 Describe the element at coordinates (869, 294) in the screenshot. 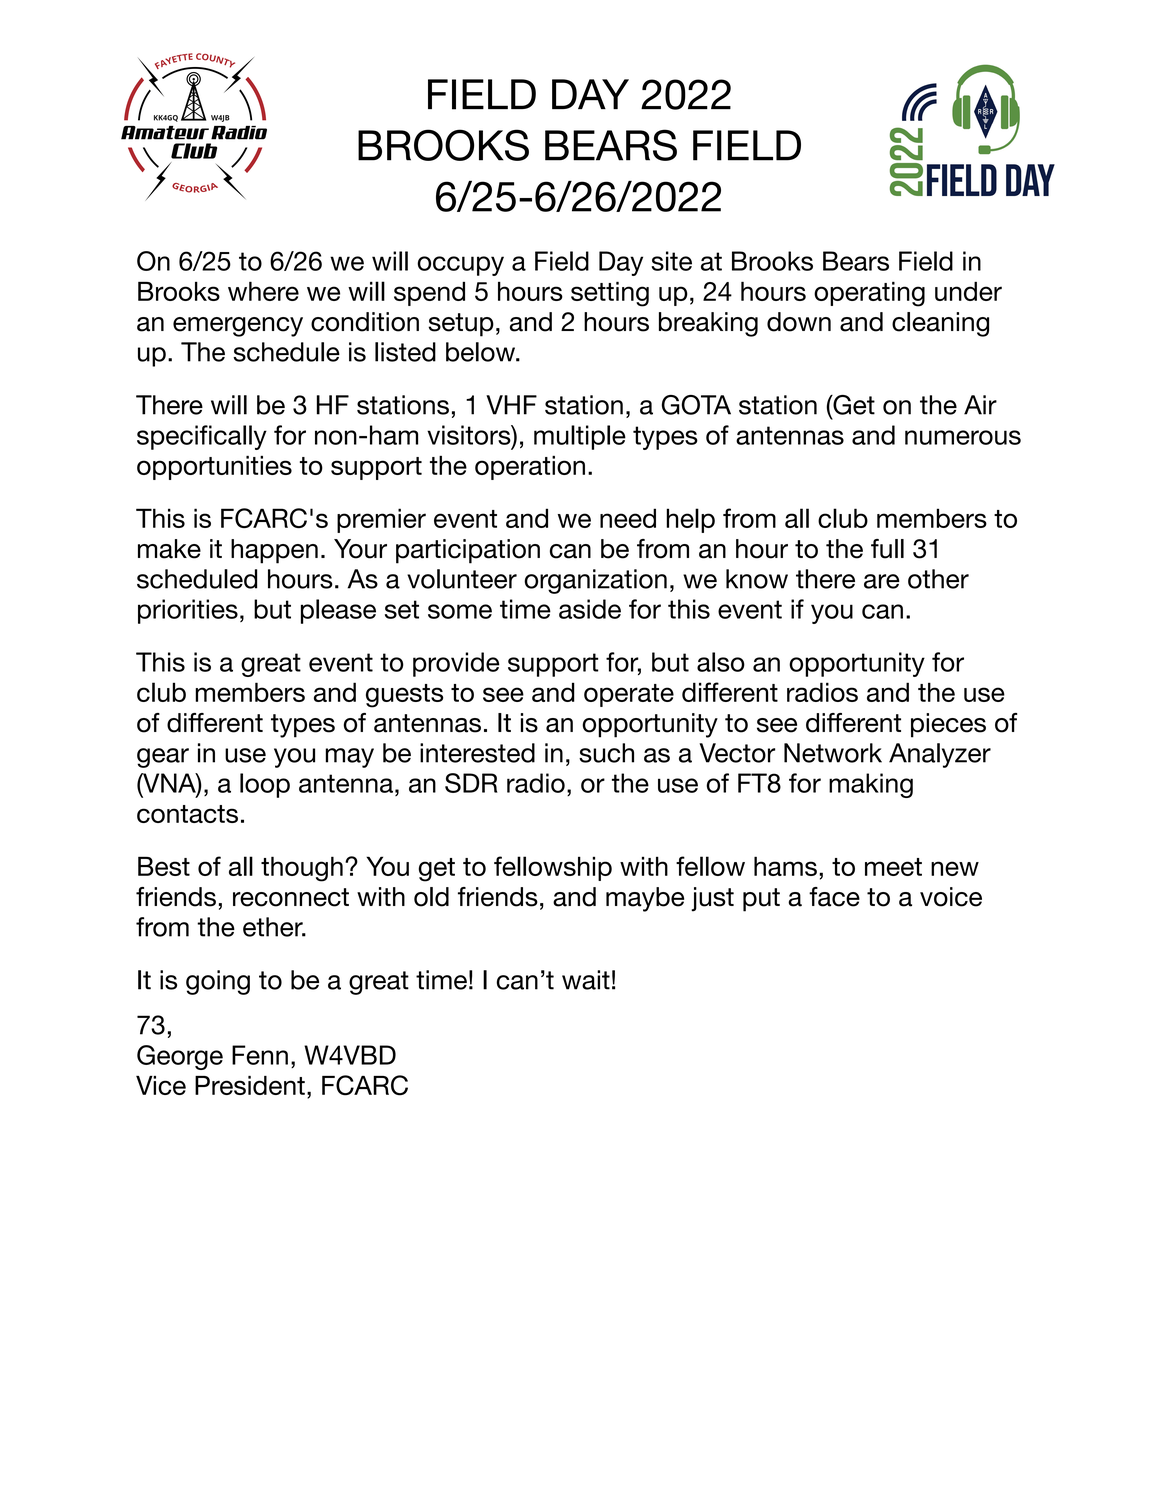

I see `operating` at that location.
